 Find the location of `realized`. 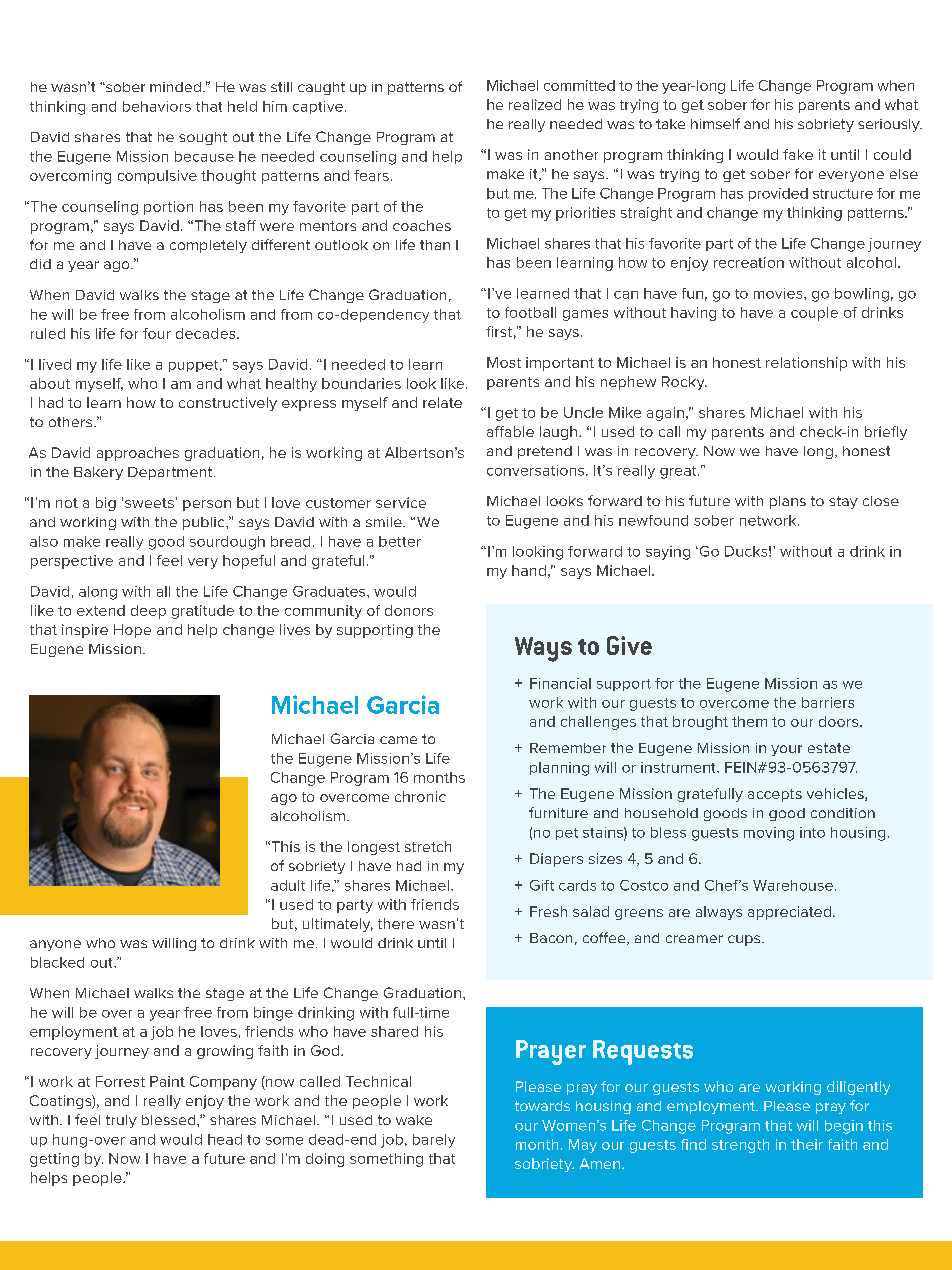

realized is located at coordinates (535, 104).
